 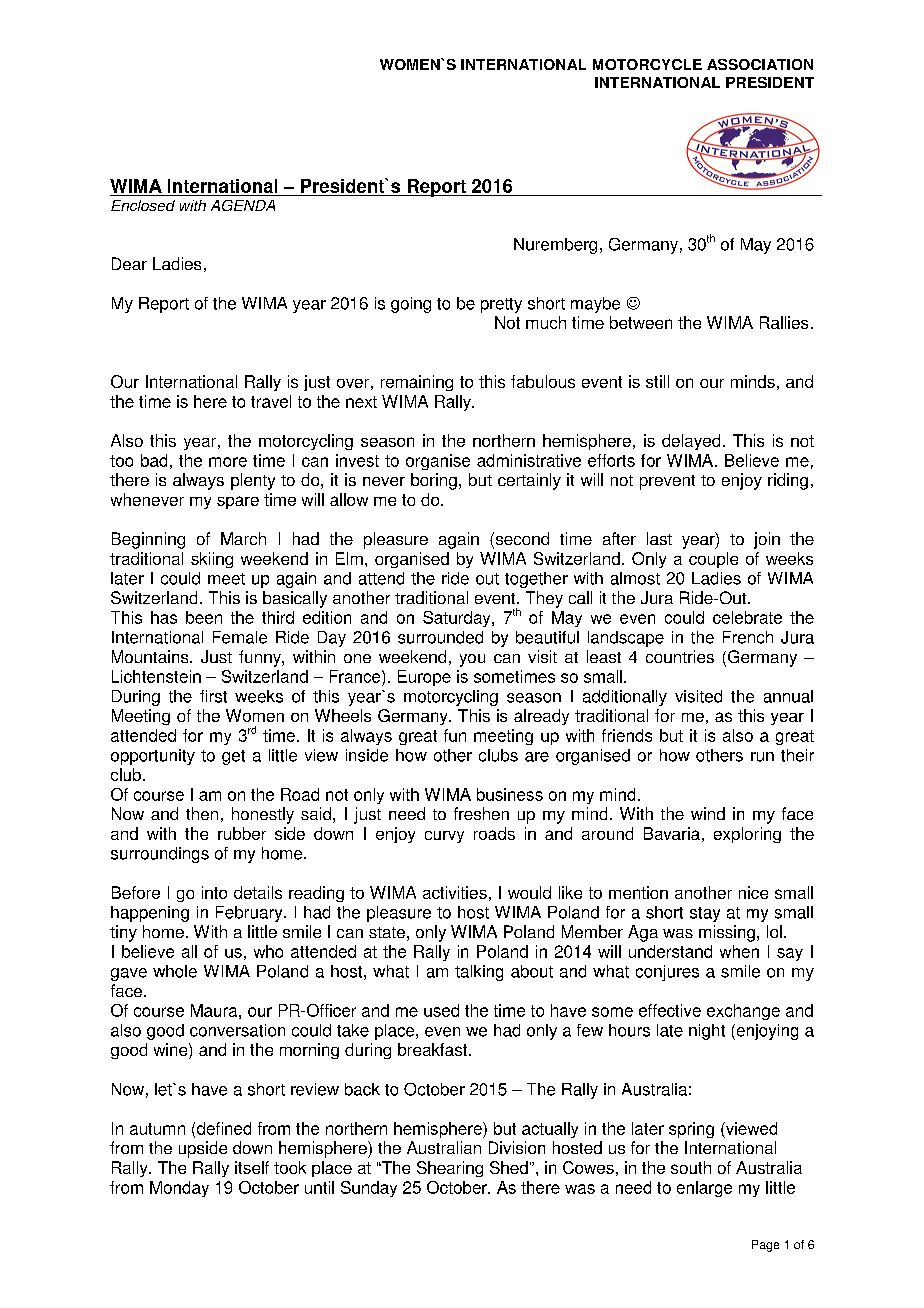 I want to click on enlarge, so click(x=704, y=1189).
